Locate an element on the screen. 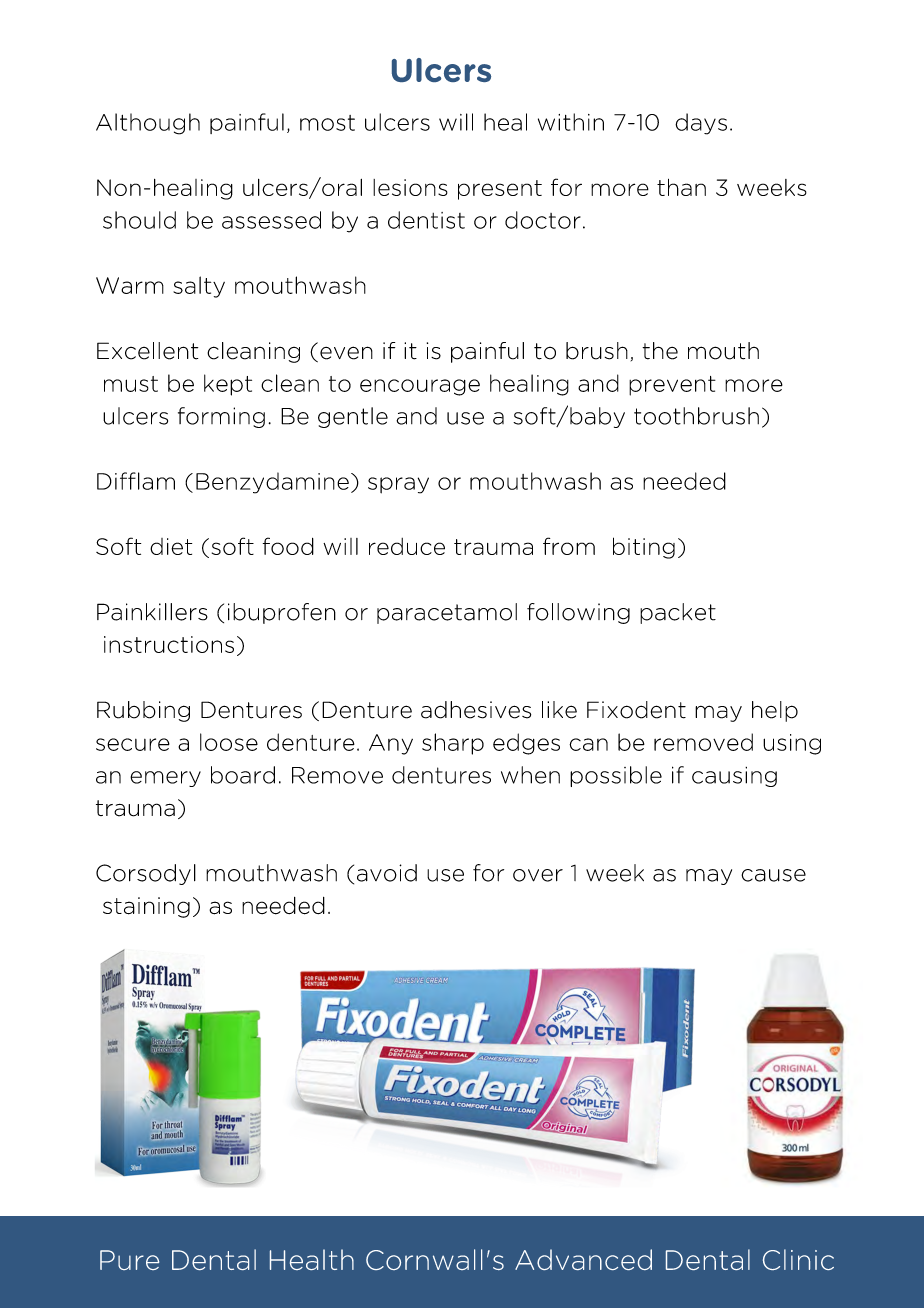 This screenshot has height=1308, width=924. cause is located at coordinates (773, 875).
